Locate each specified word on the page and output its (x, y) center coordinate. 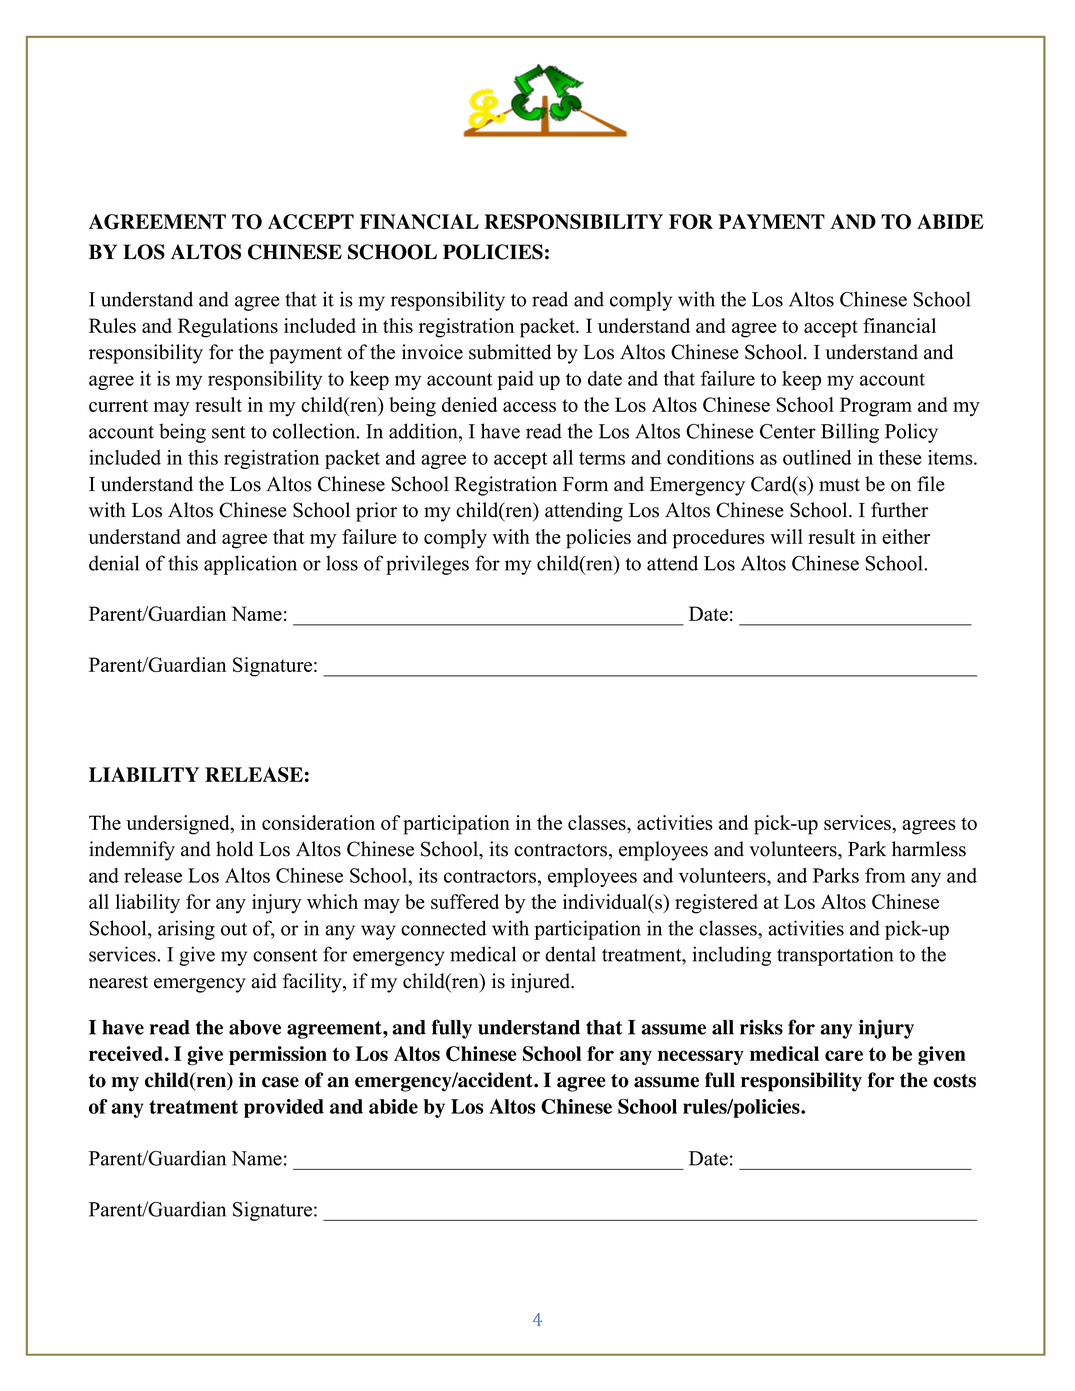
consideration (318, 822)
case (280, 1082)
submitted (510, 352)
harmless (929, 849)
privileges (427, 565)
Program (876, 407)
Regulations (228, 328)
